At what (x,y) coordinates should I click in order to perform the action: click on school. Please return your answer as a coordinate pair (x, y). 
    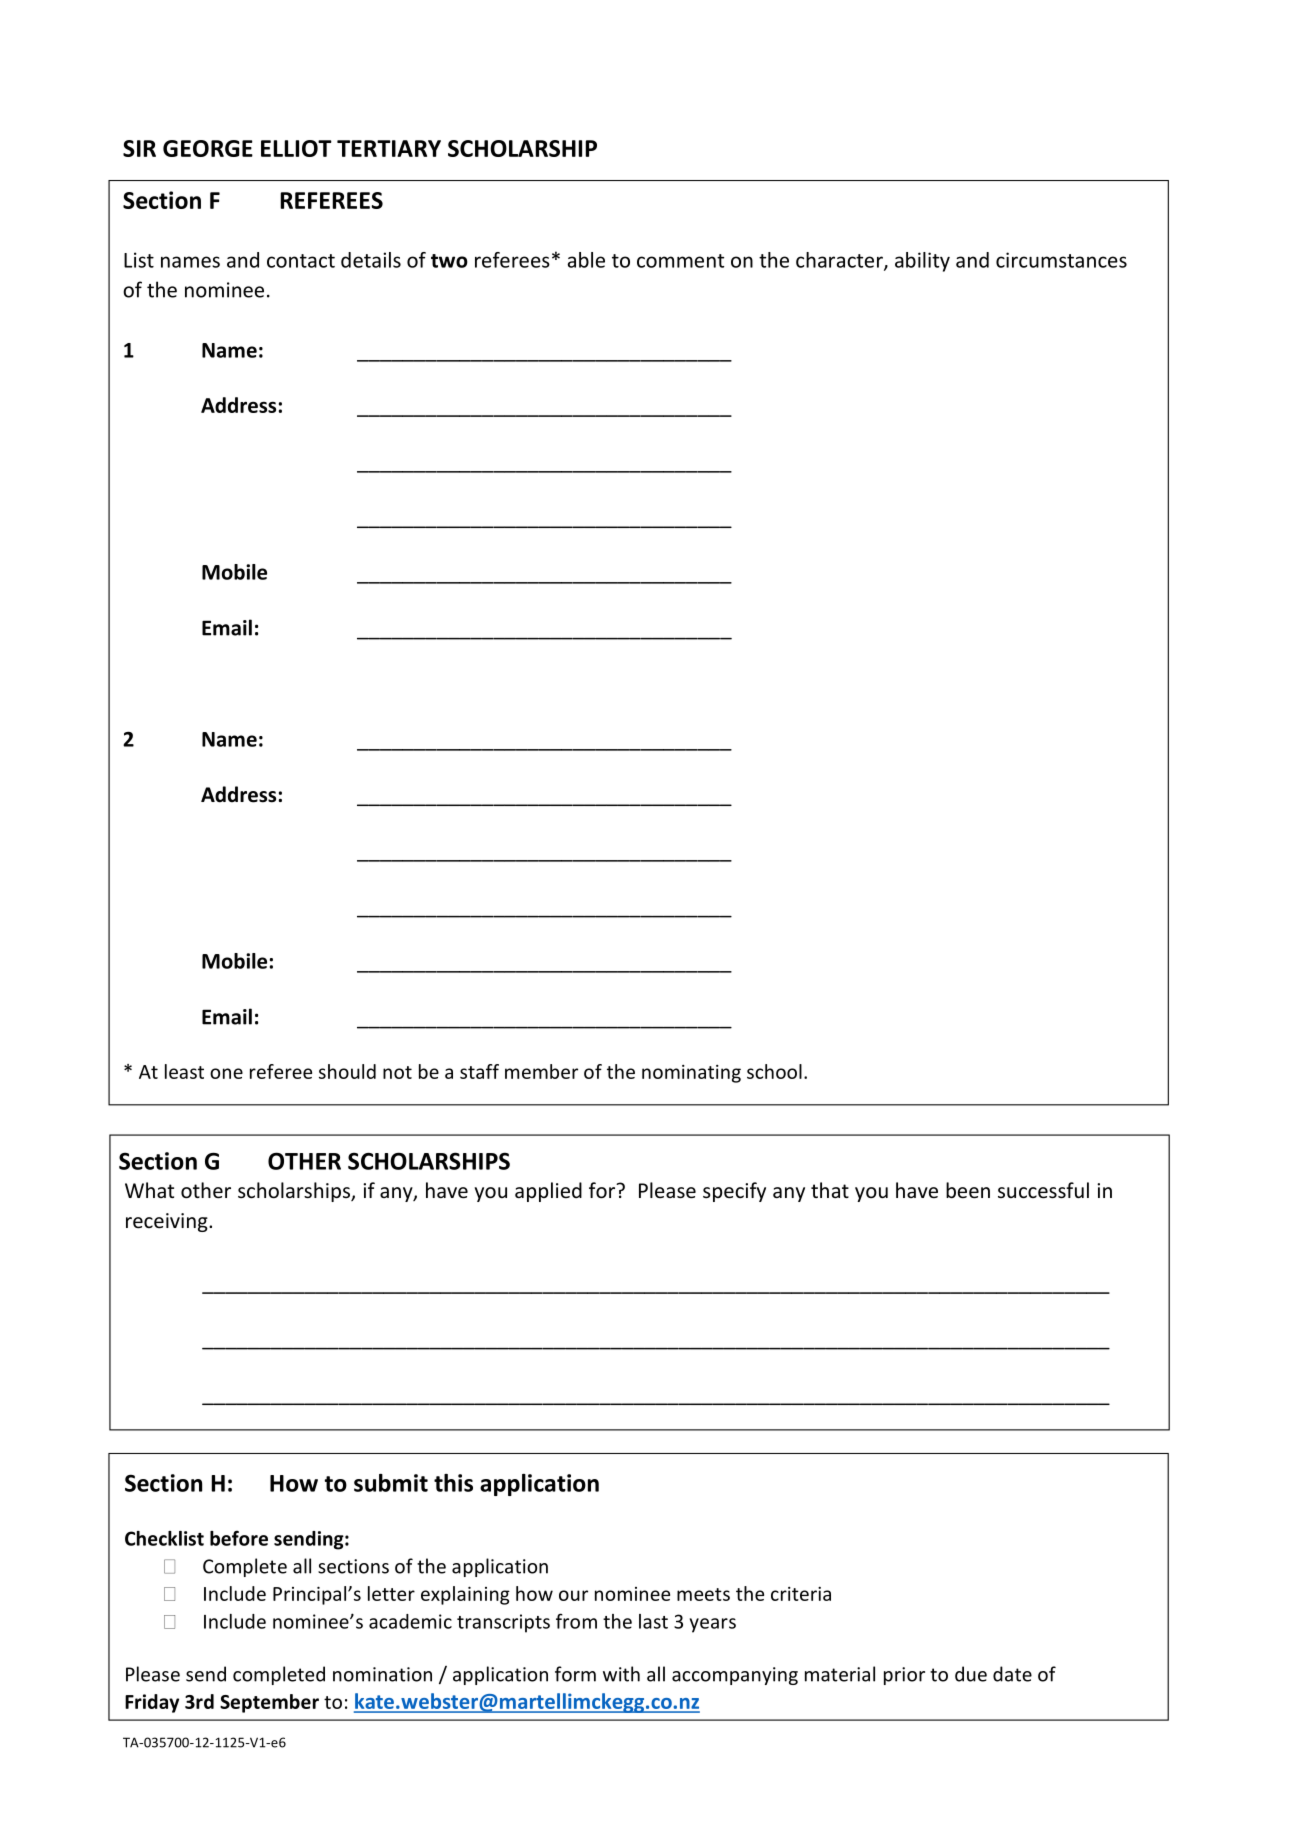
    Looking at the image, I should click on (774, 1071).
